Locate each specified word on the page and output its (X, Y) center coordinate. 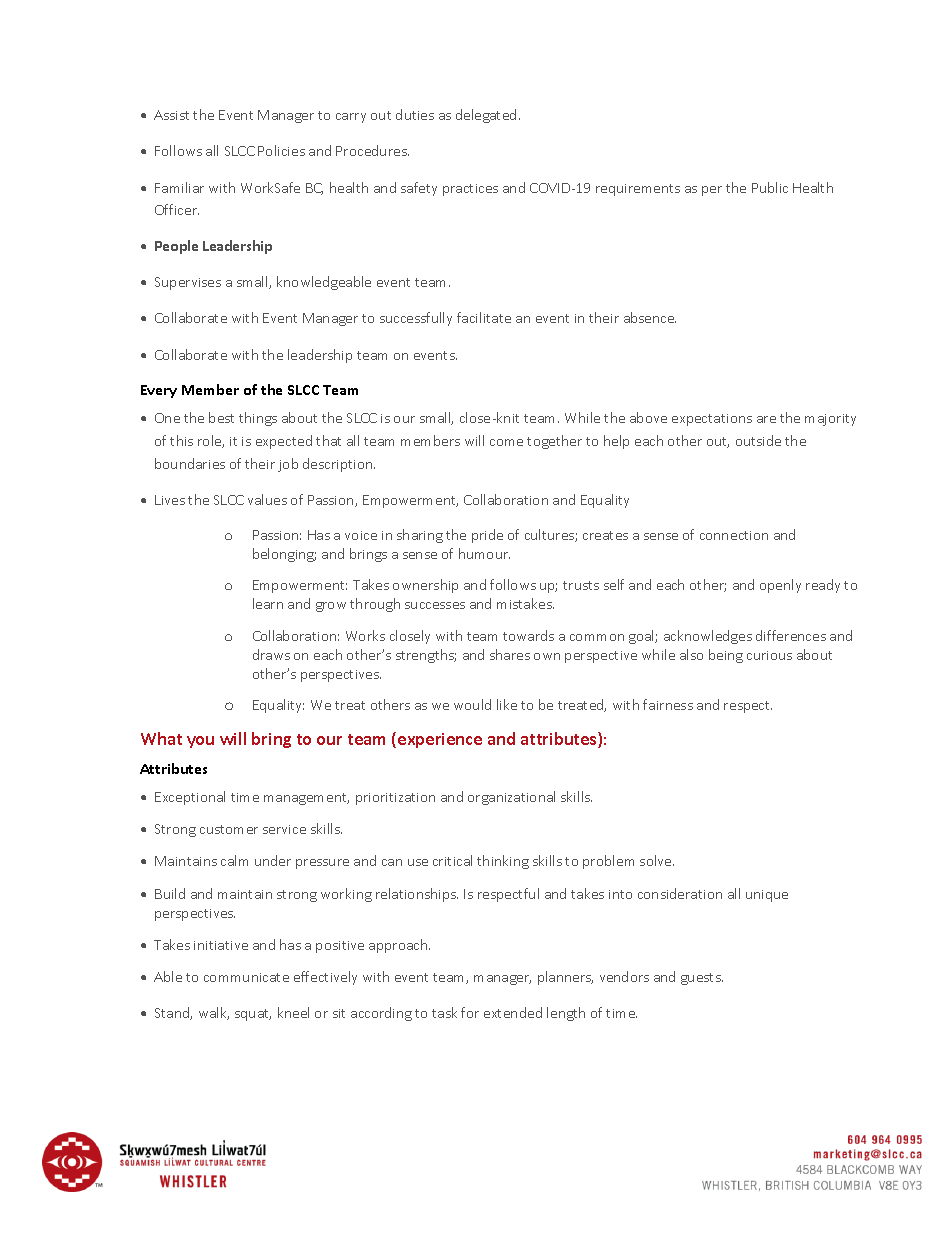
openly (780, 586)
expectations (712, 420)
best (221, 417)
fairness (668, 704)
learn (268, 603)
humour (484, 553)
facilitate (484, 317)
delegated (486, 116)
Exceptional (190, 798)
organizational (511, 798)
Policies (281, 150)
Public (770, 187)
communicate (246, 977)
